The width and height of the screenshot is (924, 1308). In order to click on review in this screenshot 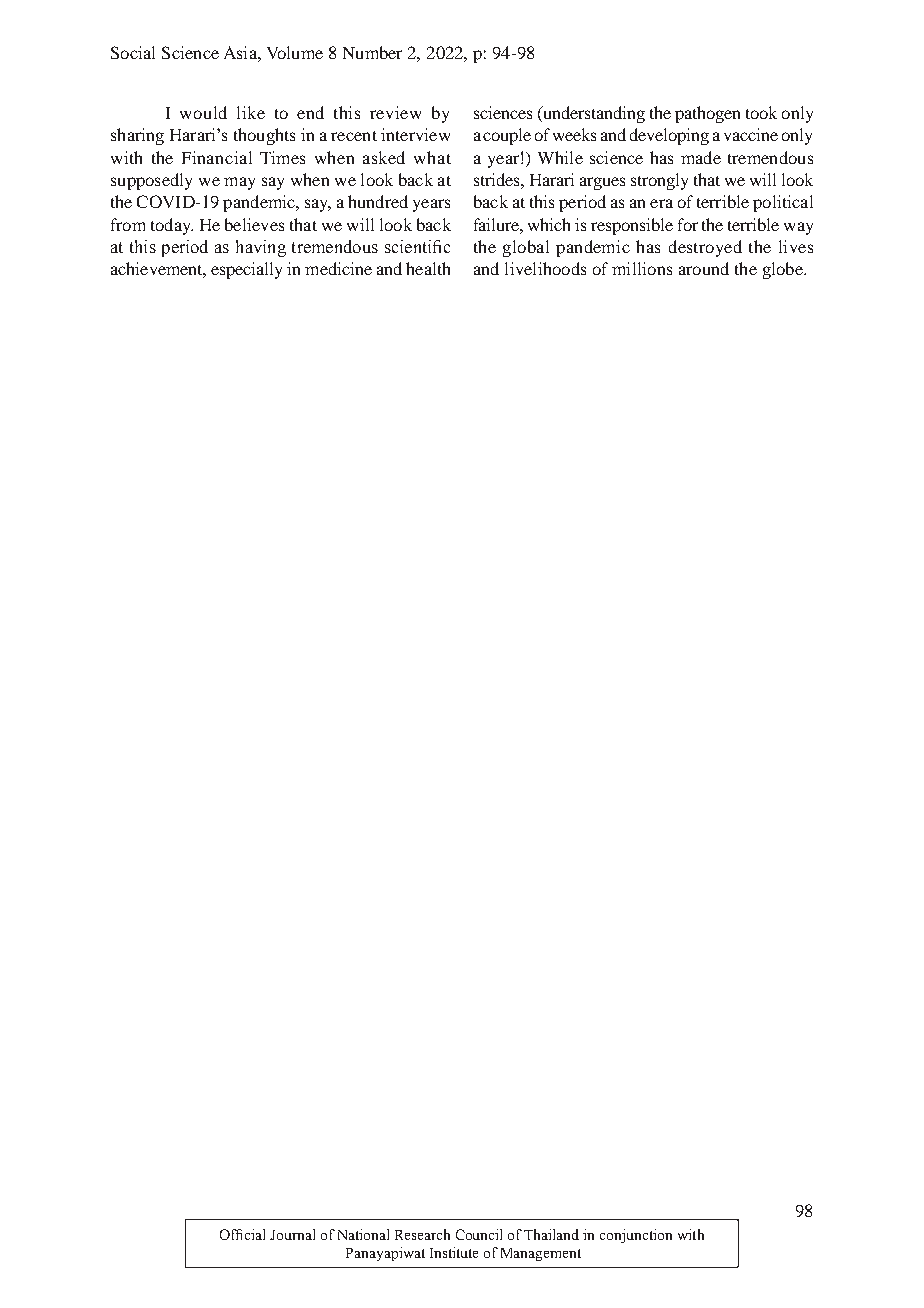, I will do `click(395, 112)`.
